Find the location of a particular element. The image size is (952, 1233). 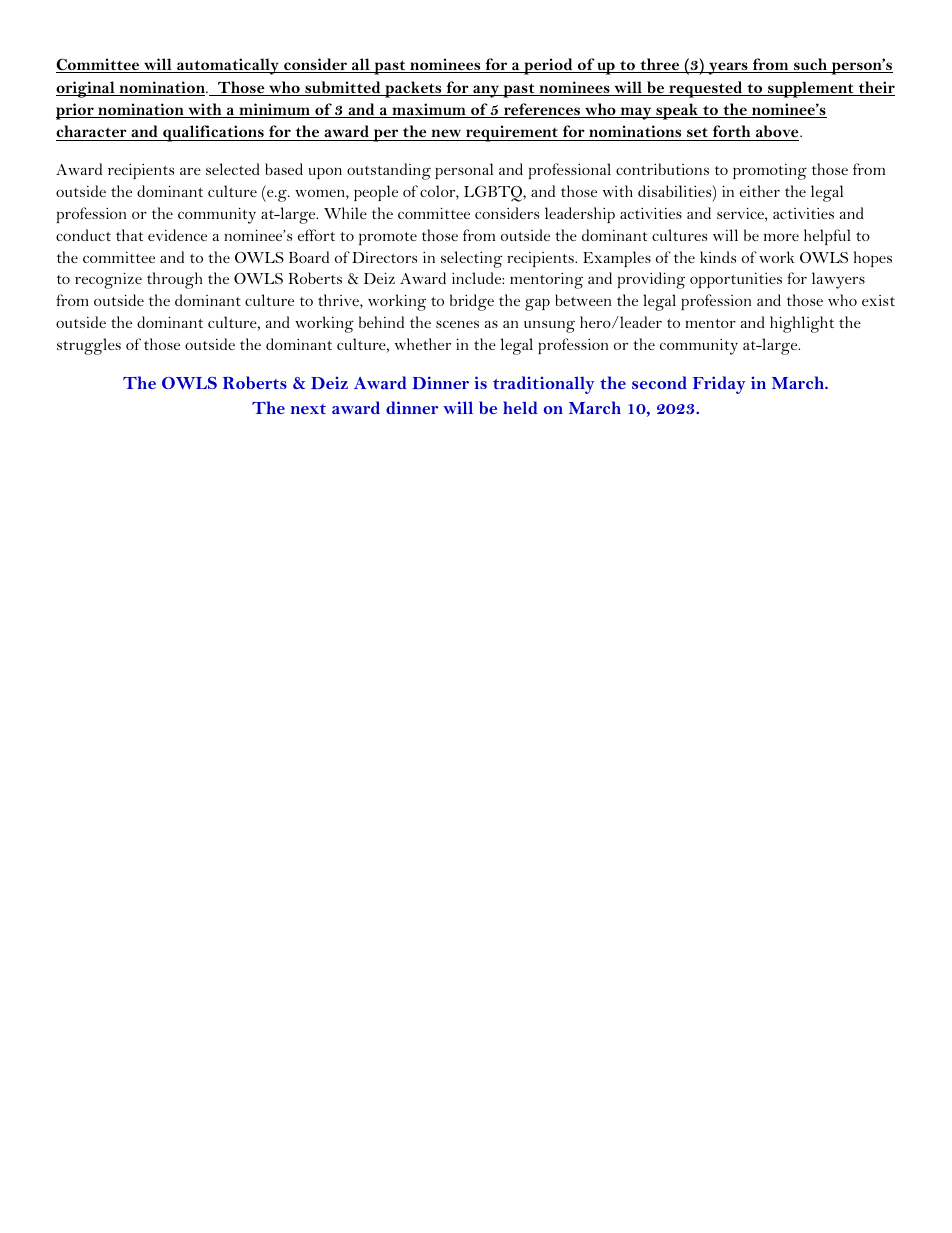

are is located at coordinates (190, 171).
